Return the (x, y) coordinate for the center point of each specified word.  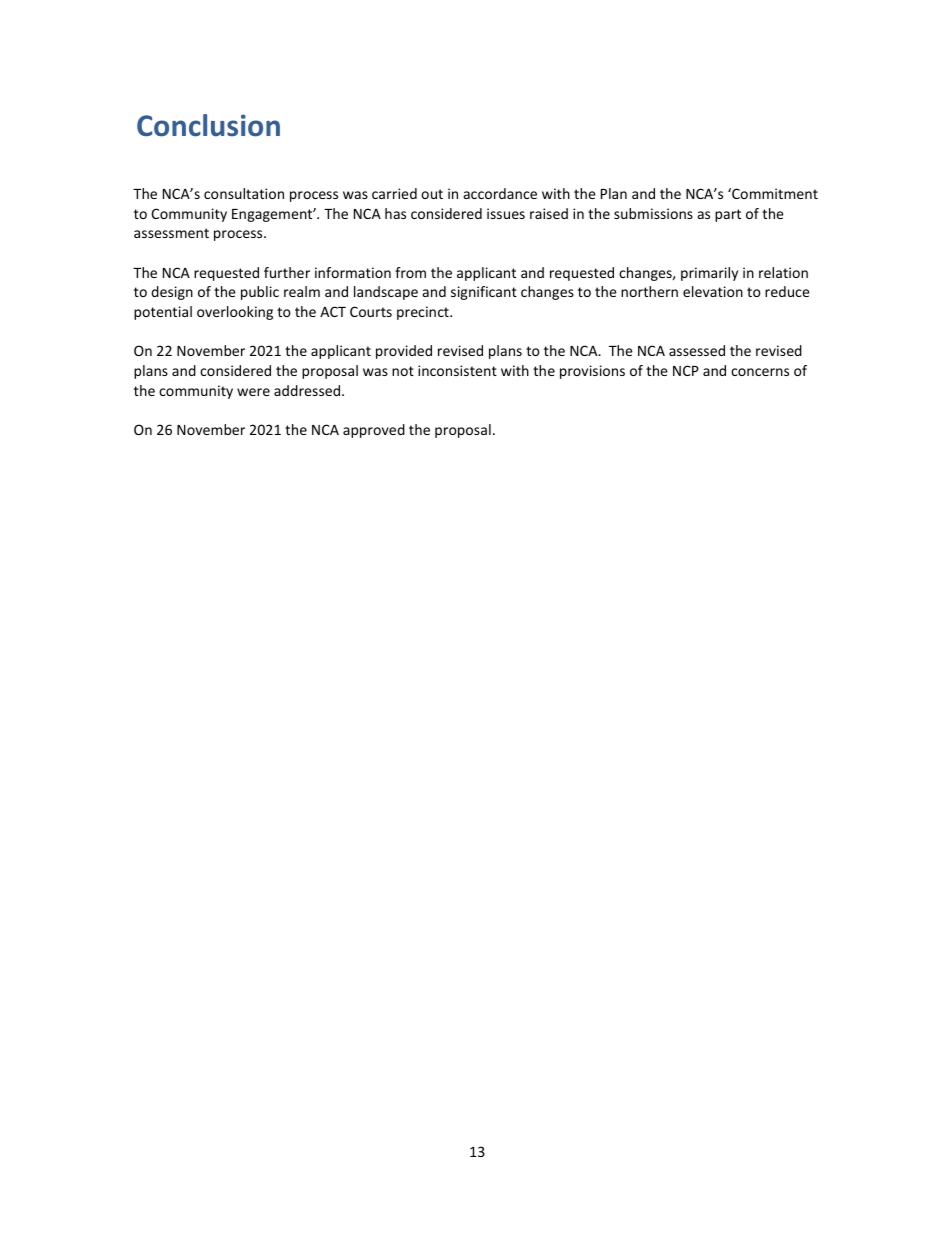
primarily (709, 274)
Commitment (774, 193)
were (253, 392)
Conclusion (208, 125)
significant (484, 293)
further (287, 272)
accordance (500, 193)
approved (374, 431)
